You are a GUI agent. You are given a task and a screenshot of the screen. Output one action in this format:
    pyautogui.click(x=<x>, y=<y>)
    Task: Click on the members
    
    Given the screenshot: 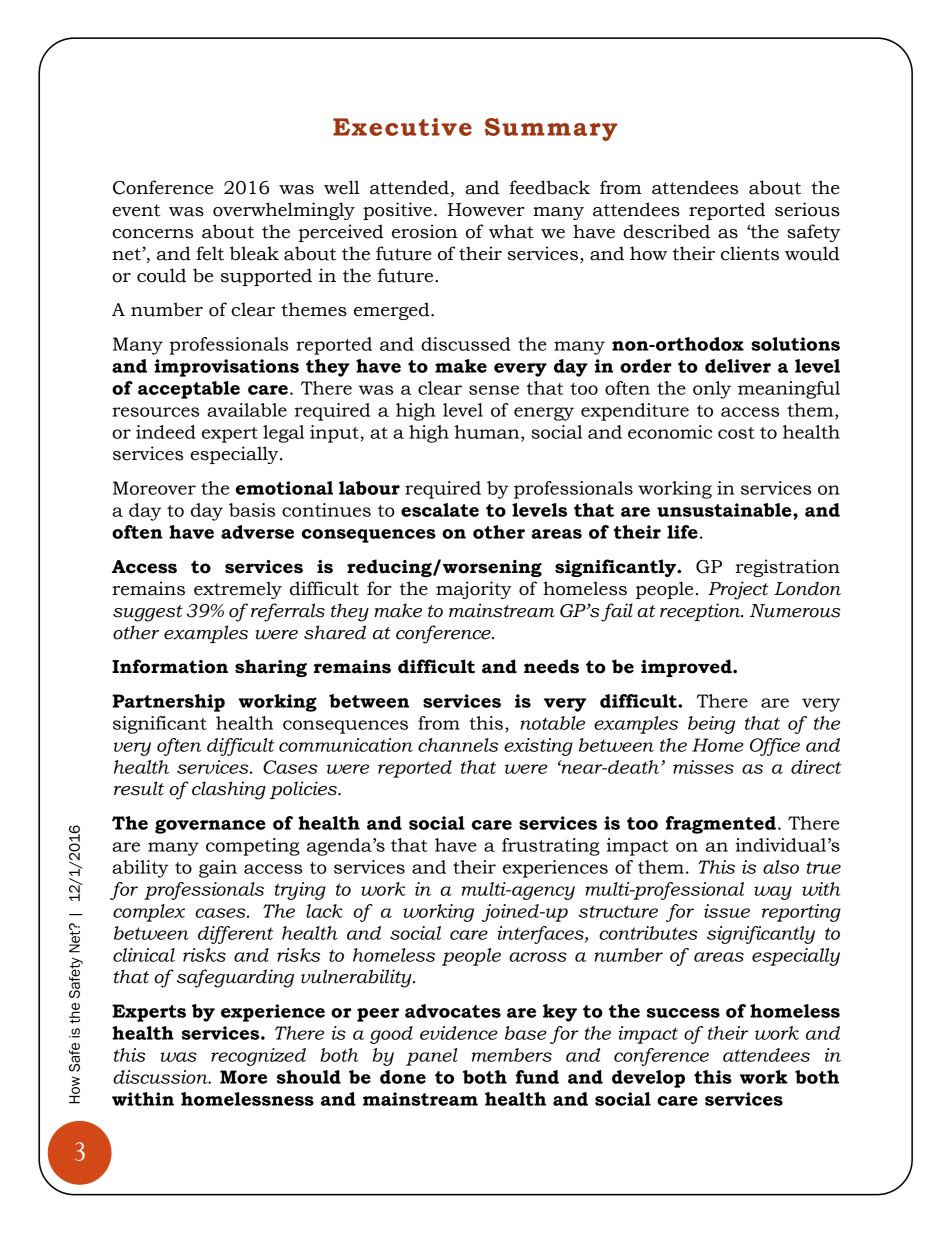 What is the action you would take?
    pyautogui.click(x=512, y=1055)
